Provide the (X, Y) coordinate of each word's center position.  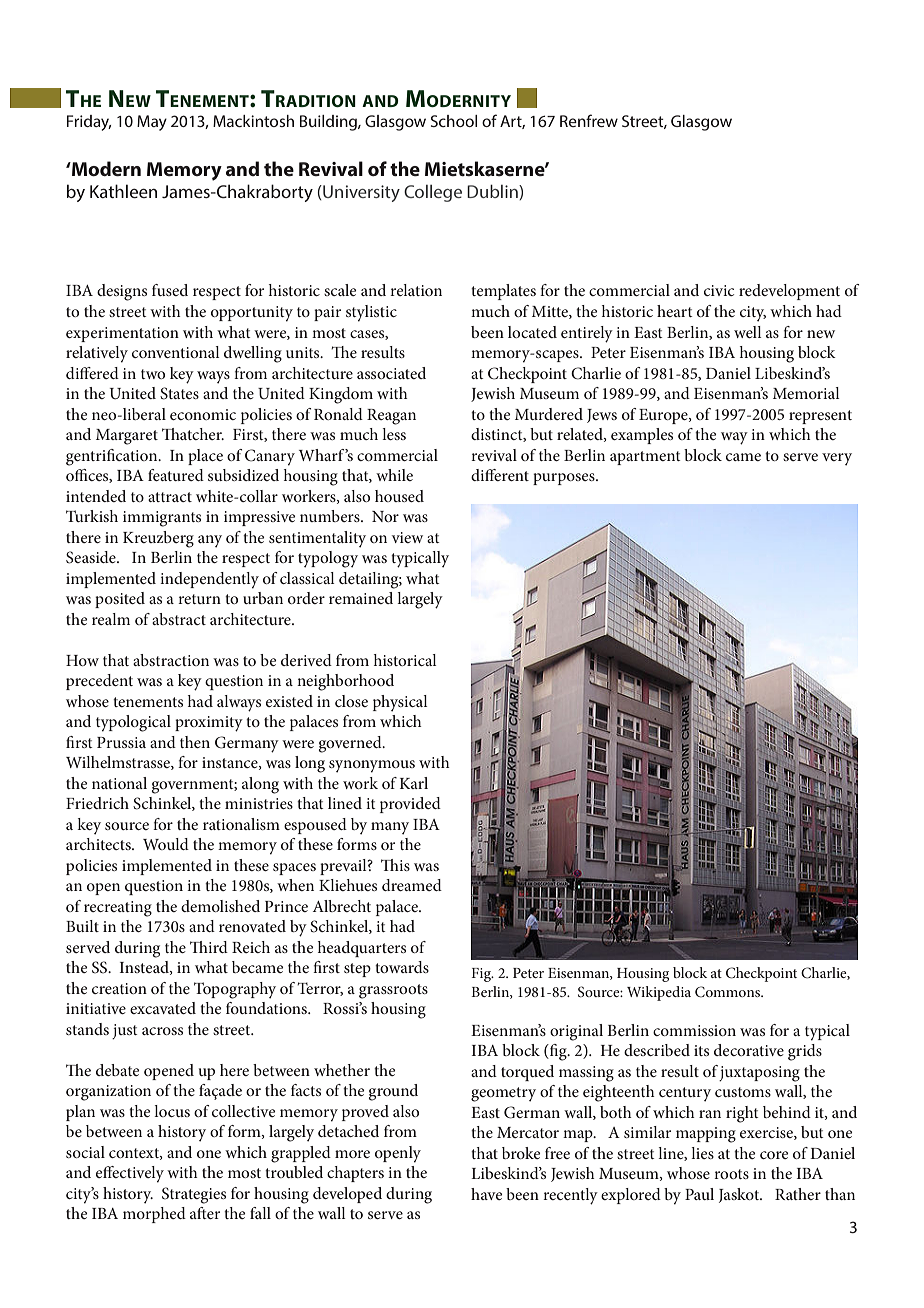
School (454, 121)
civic (719, 290)
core (774, 1155)
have (487, 1194)
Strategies (194, 1195)
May (152, 123)
